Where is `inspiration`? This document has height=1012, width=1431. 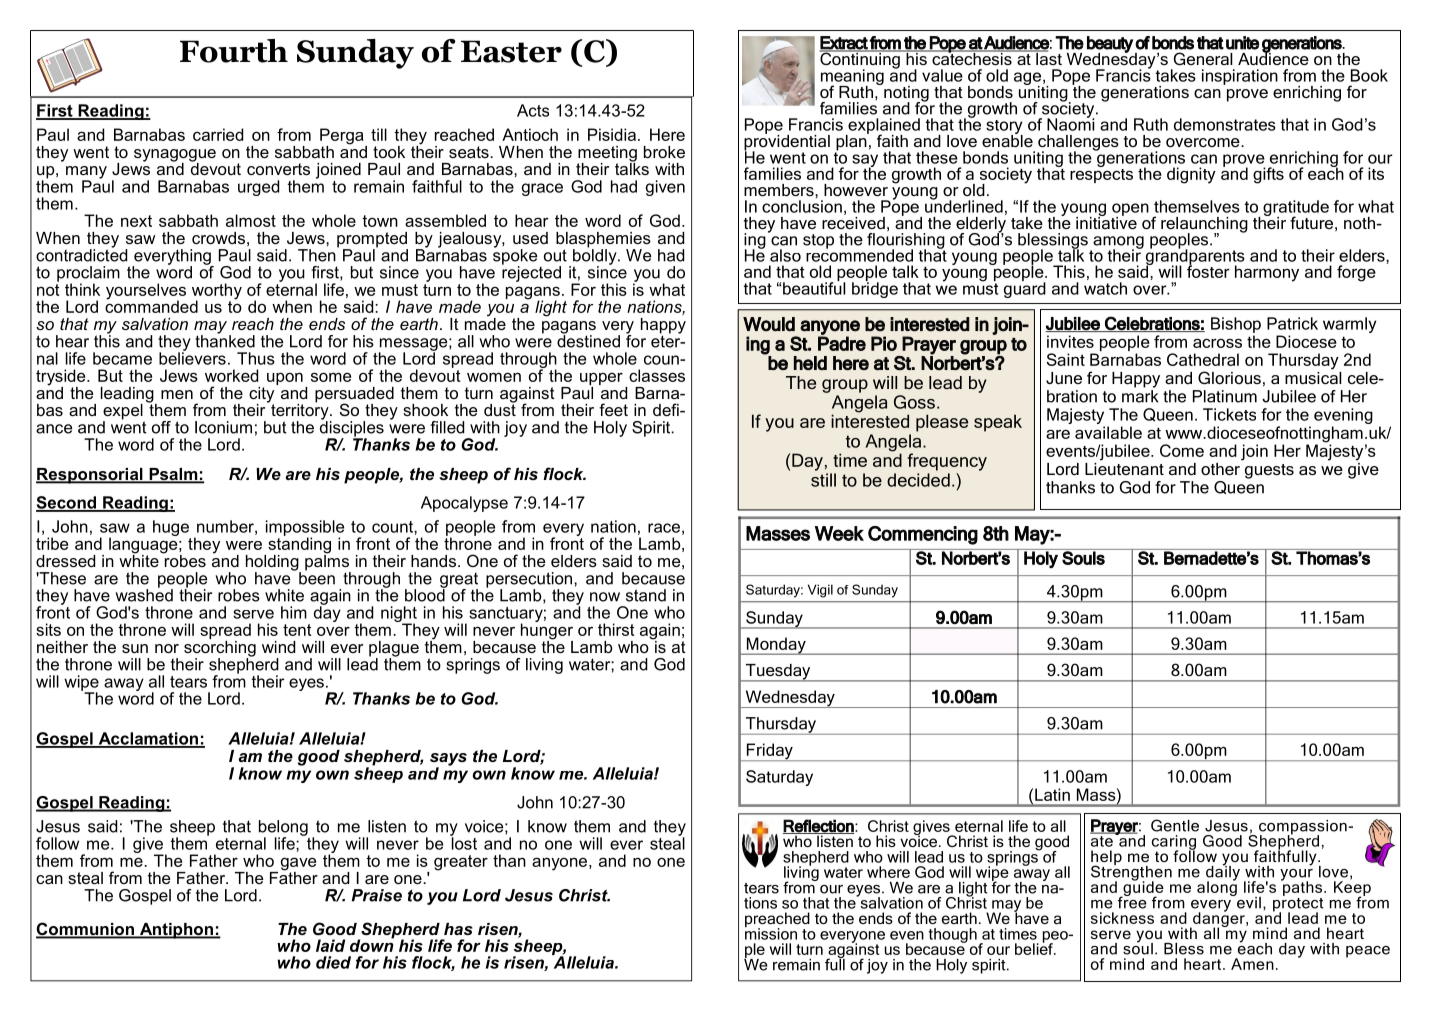 inspiration is located at coordinates (1240, 77).
